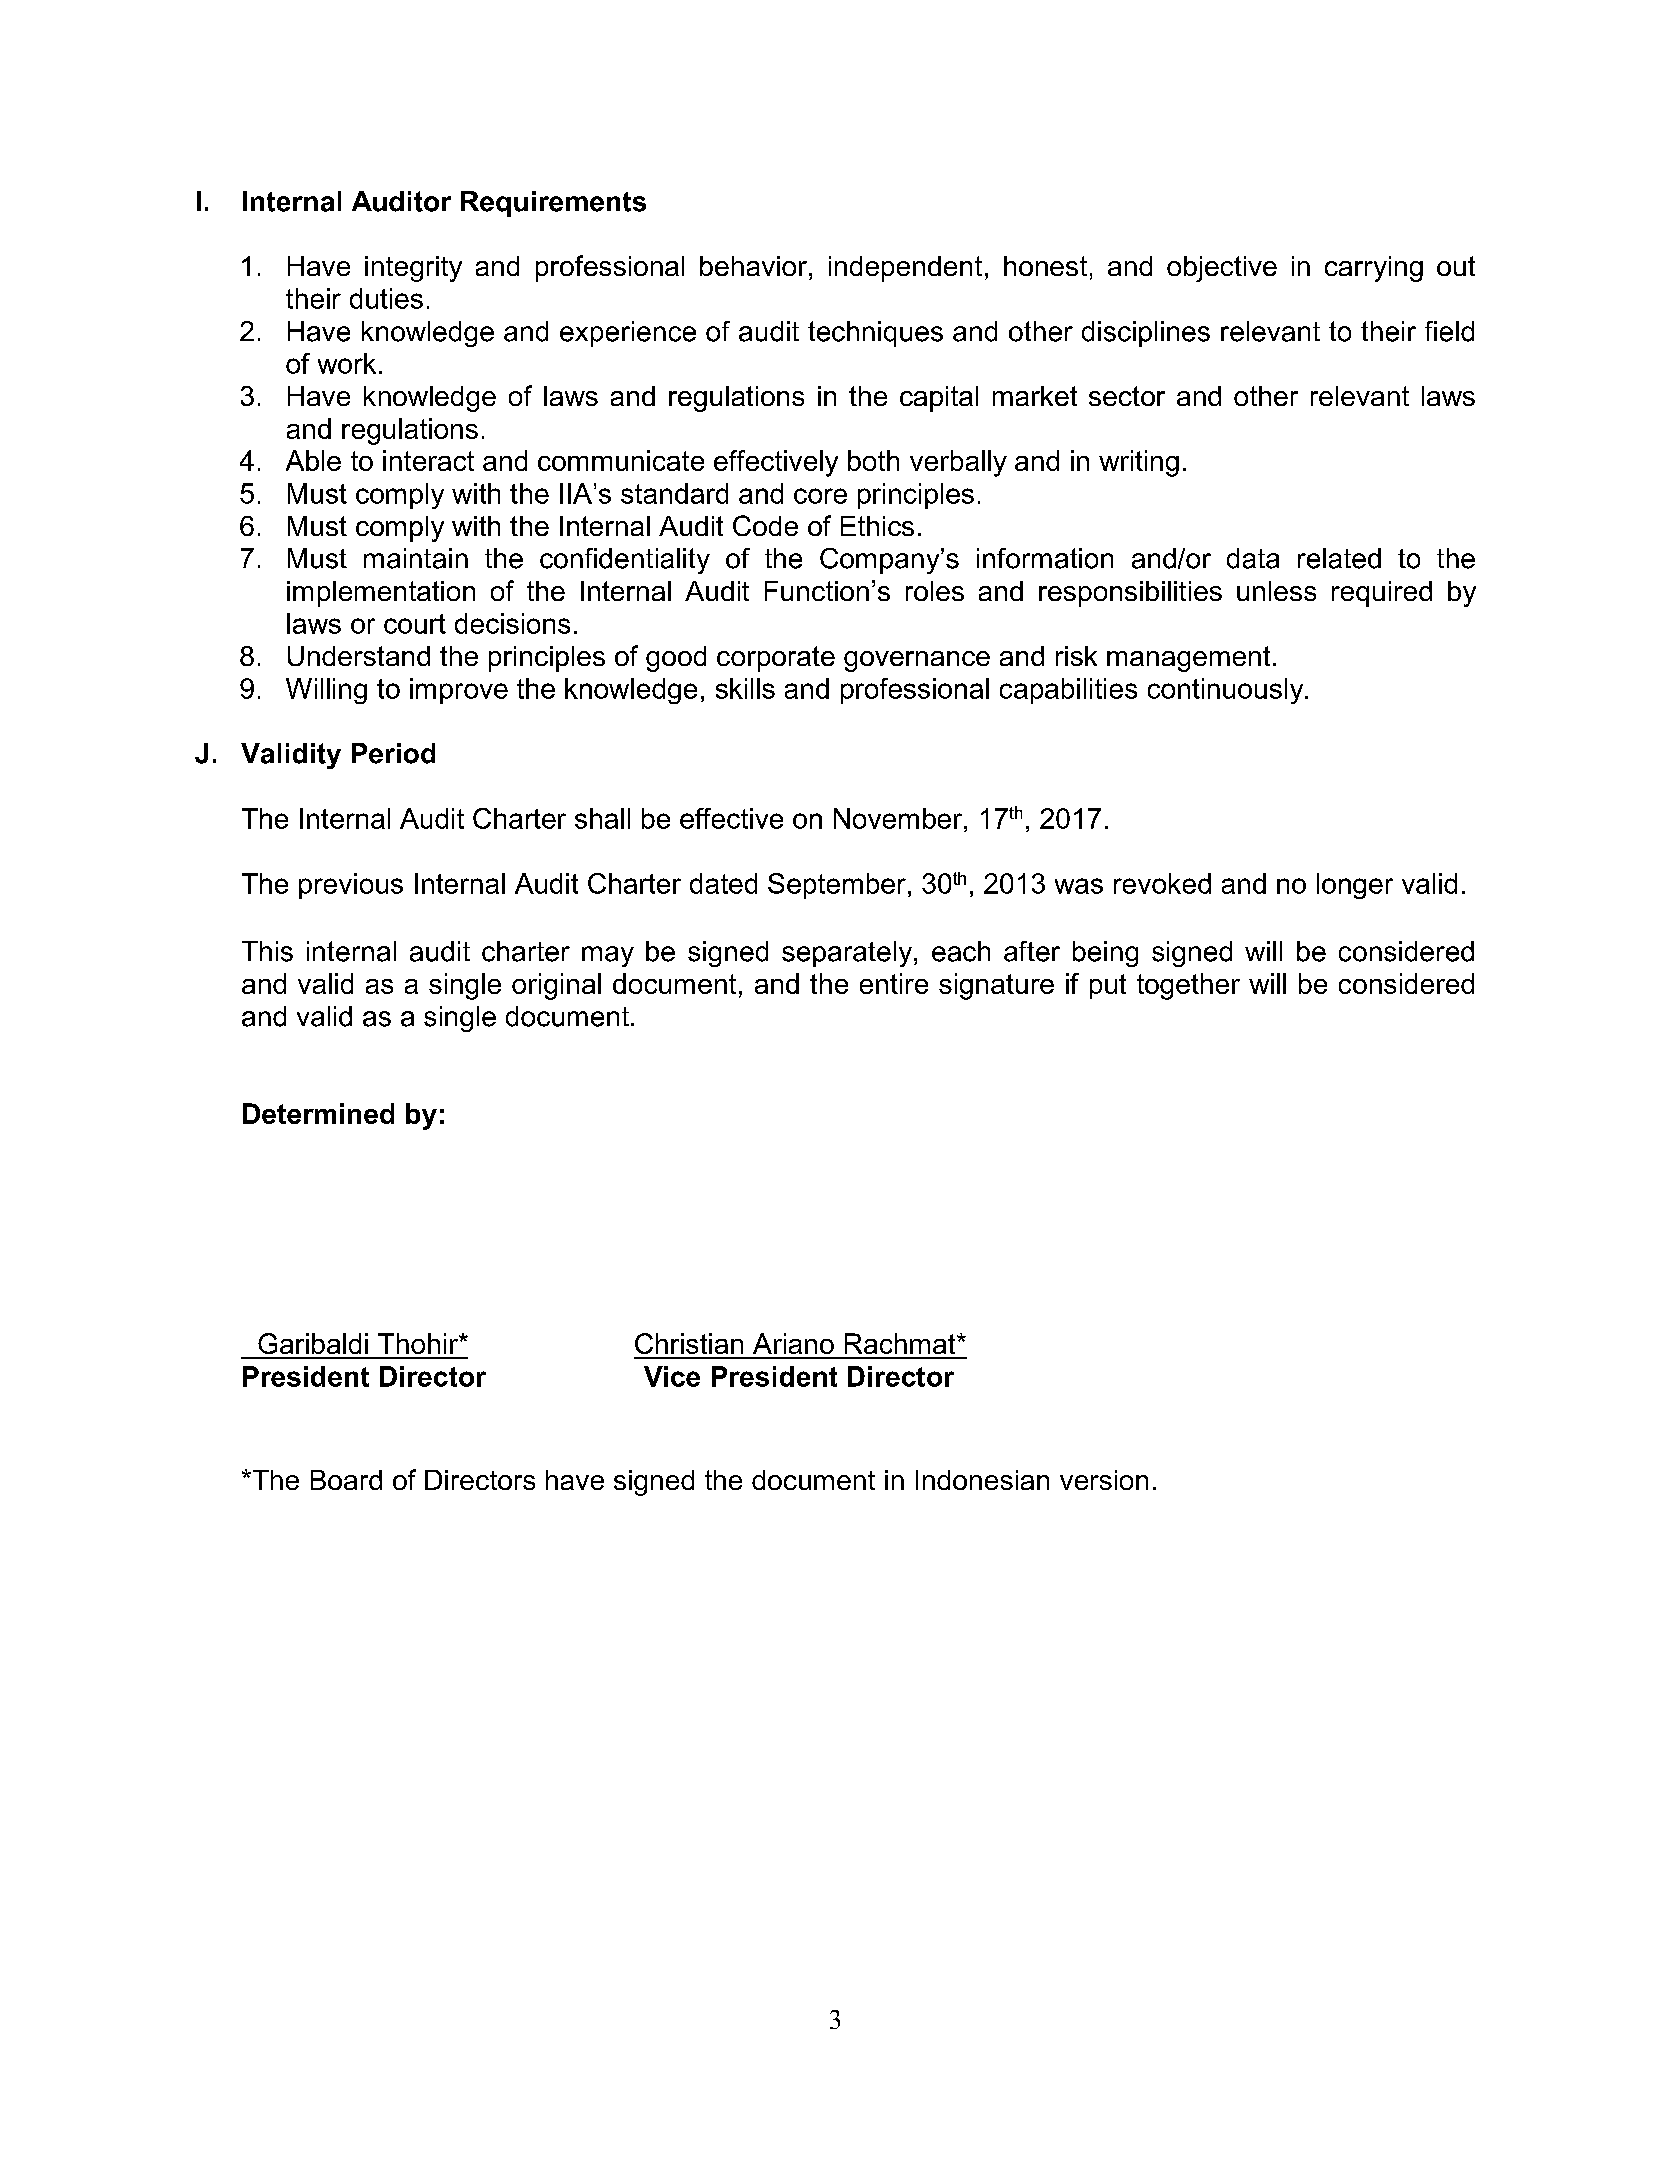 The height and width of the screenshot is (2164, 1672). I want to click on Board, so click(346, 1480).
